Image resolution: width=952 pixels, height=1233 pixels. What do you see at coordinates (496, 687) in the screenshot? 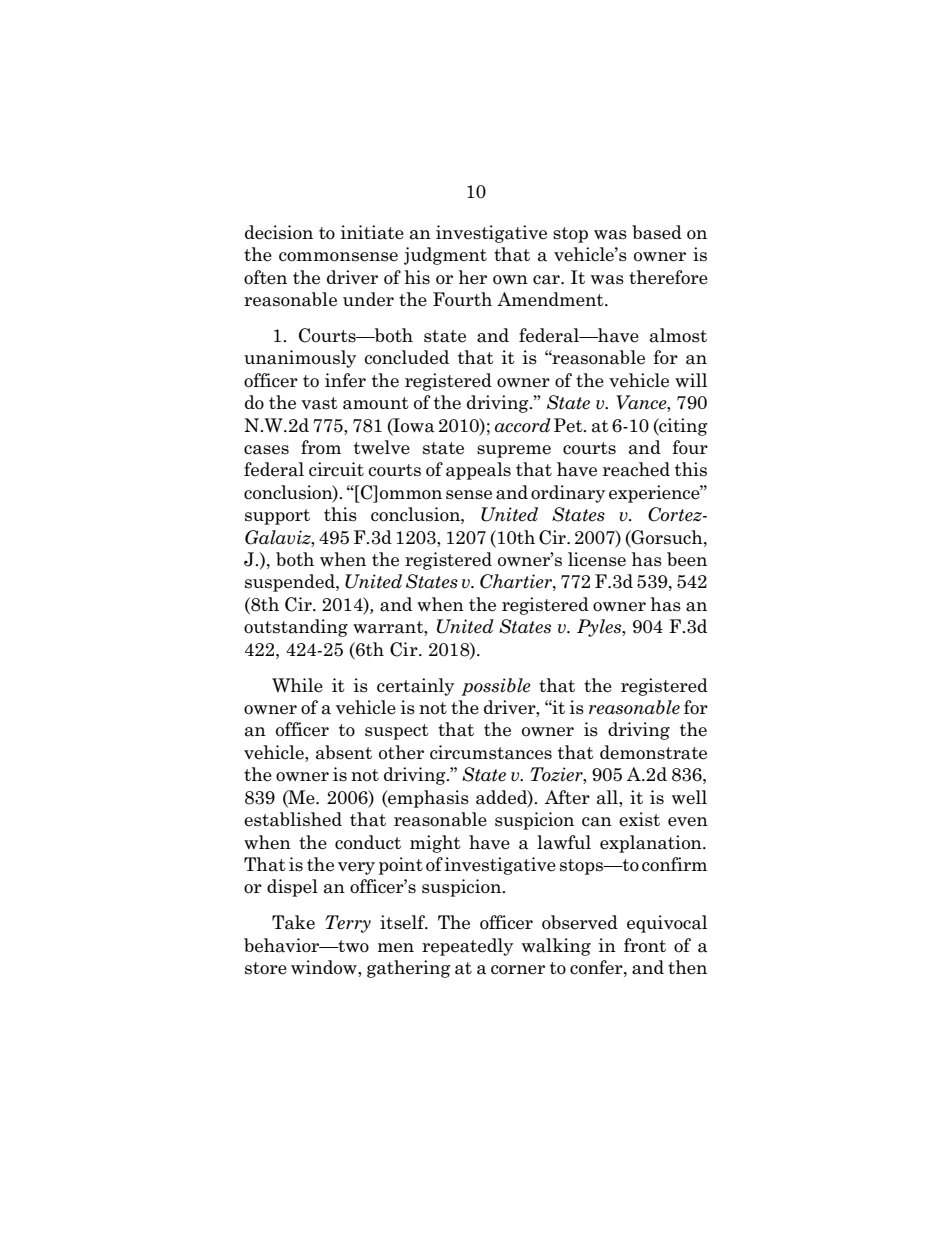
I see `possible` at bounding box center [496, 687].
